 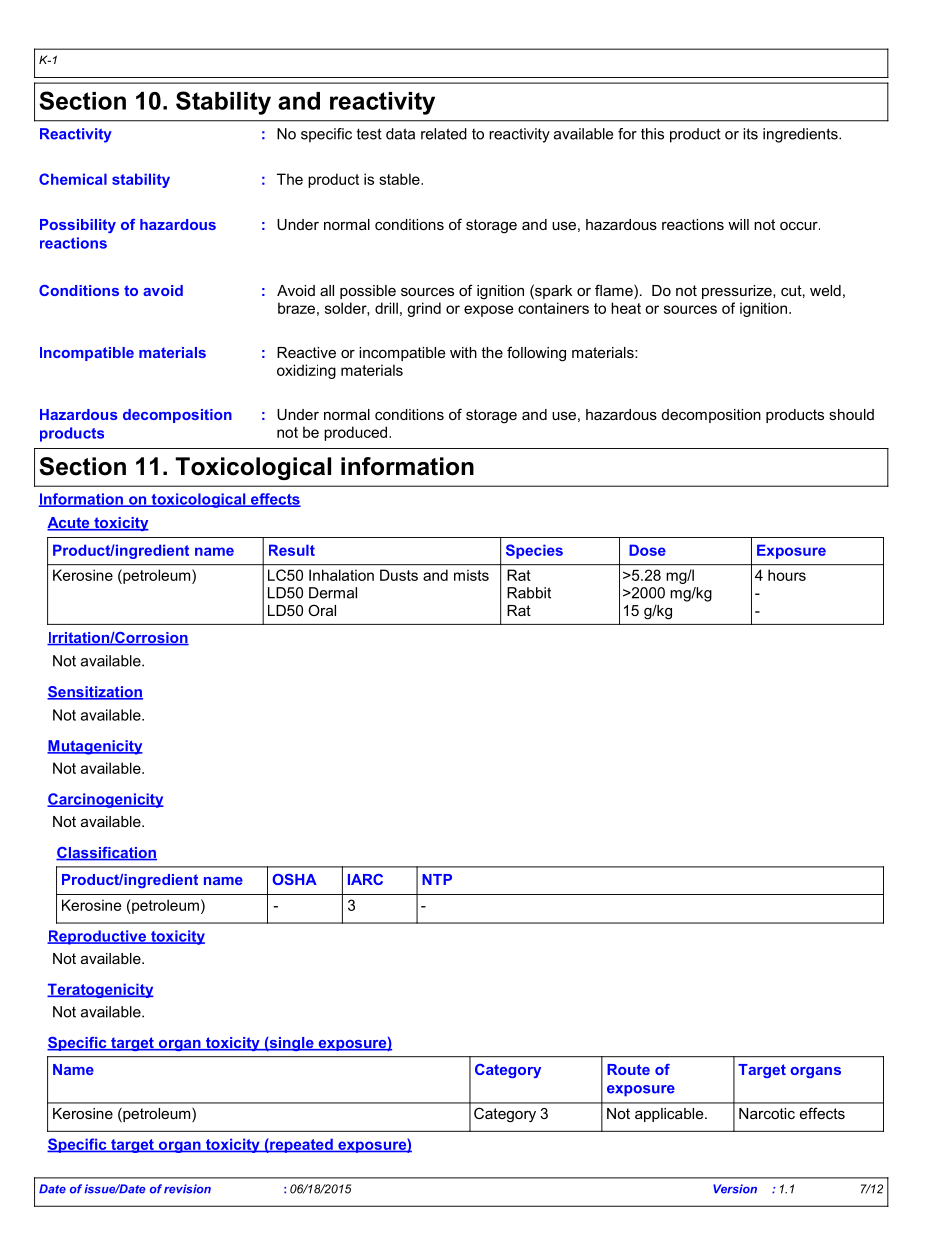 I want to click on Classification, so click(x=106, y=854).
